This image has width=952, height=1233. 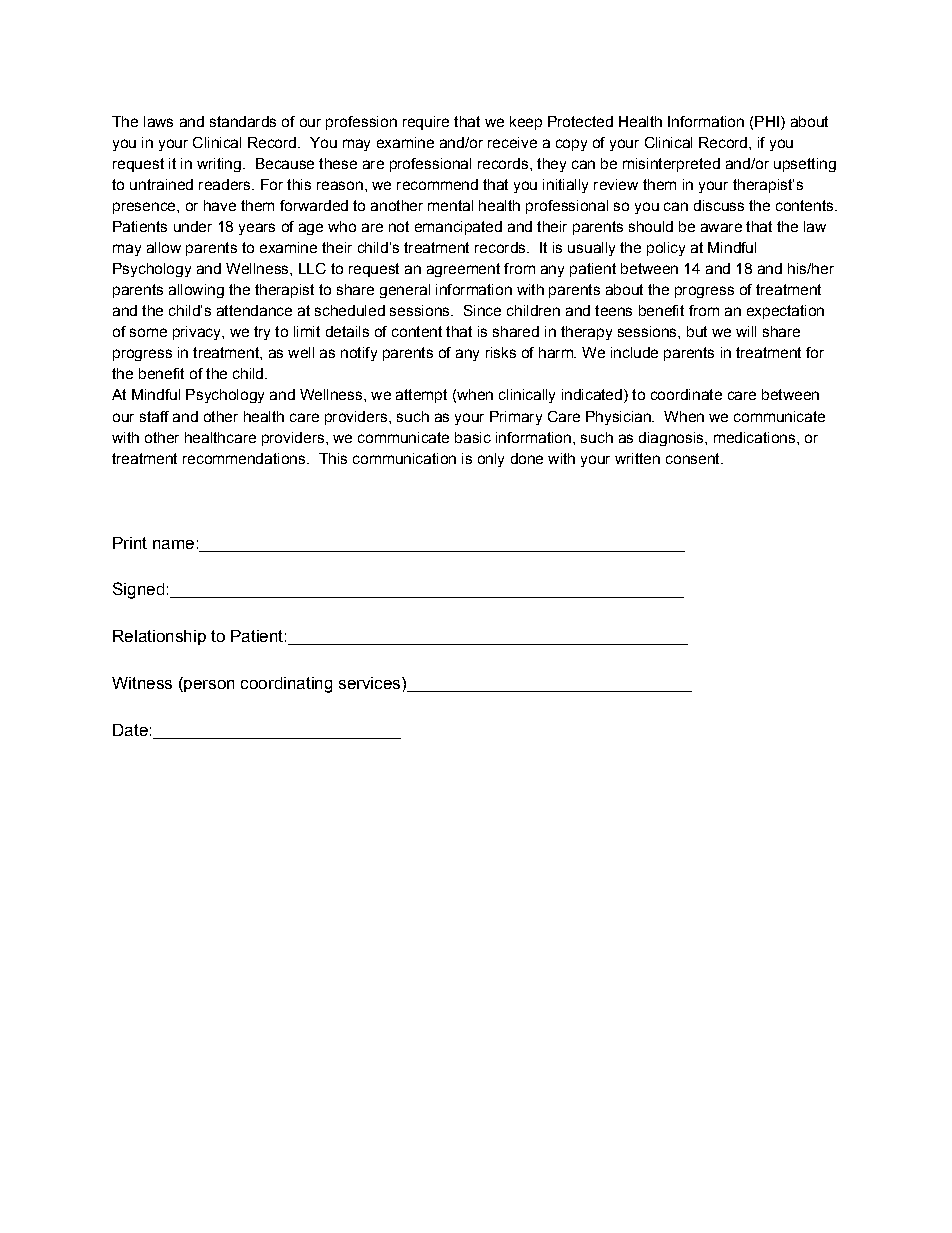 What do you see at coordinates (254, 310) in the image?
I see `attendance` at bounding box center [254, 310].
